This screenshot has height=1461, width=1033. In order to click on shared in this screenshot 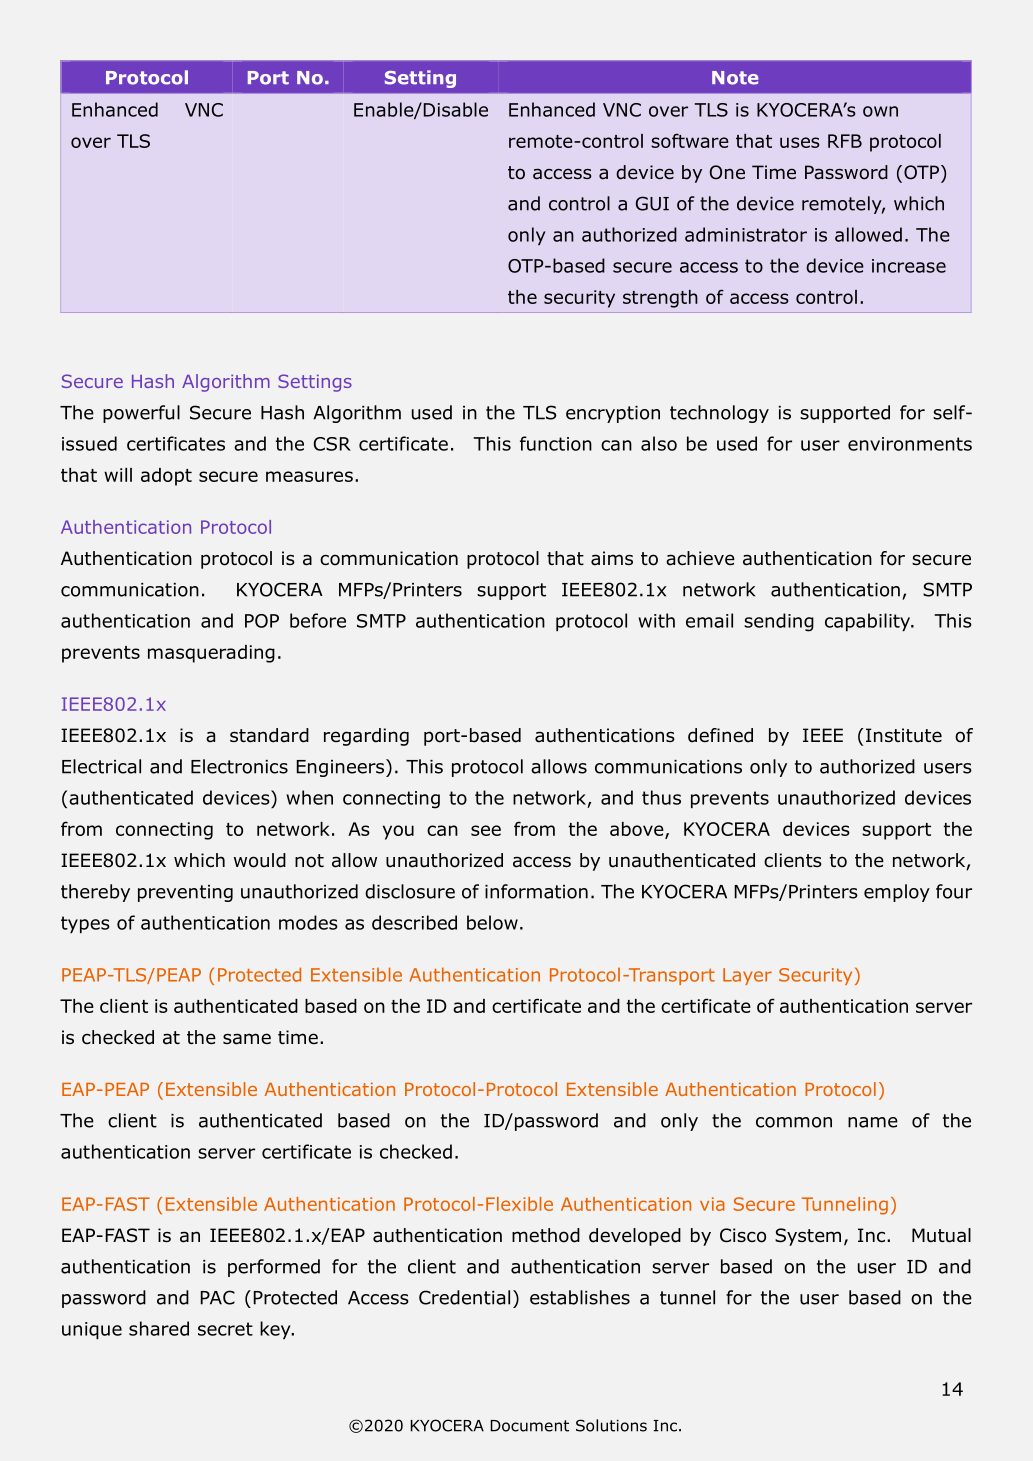, I will do `click(159, 1328)`.
